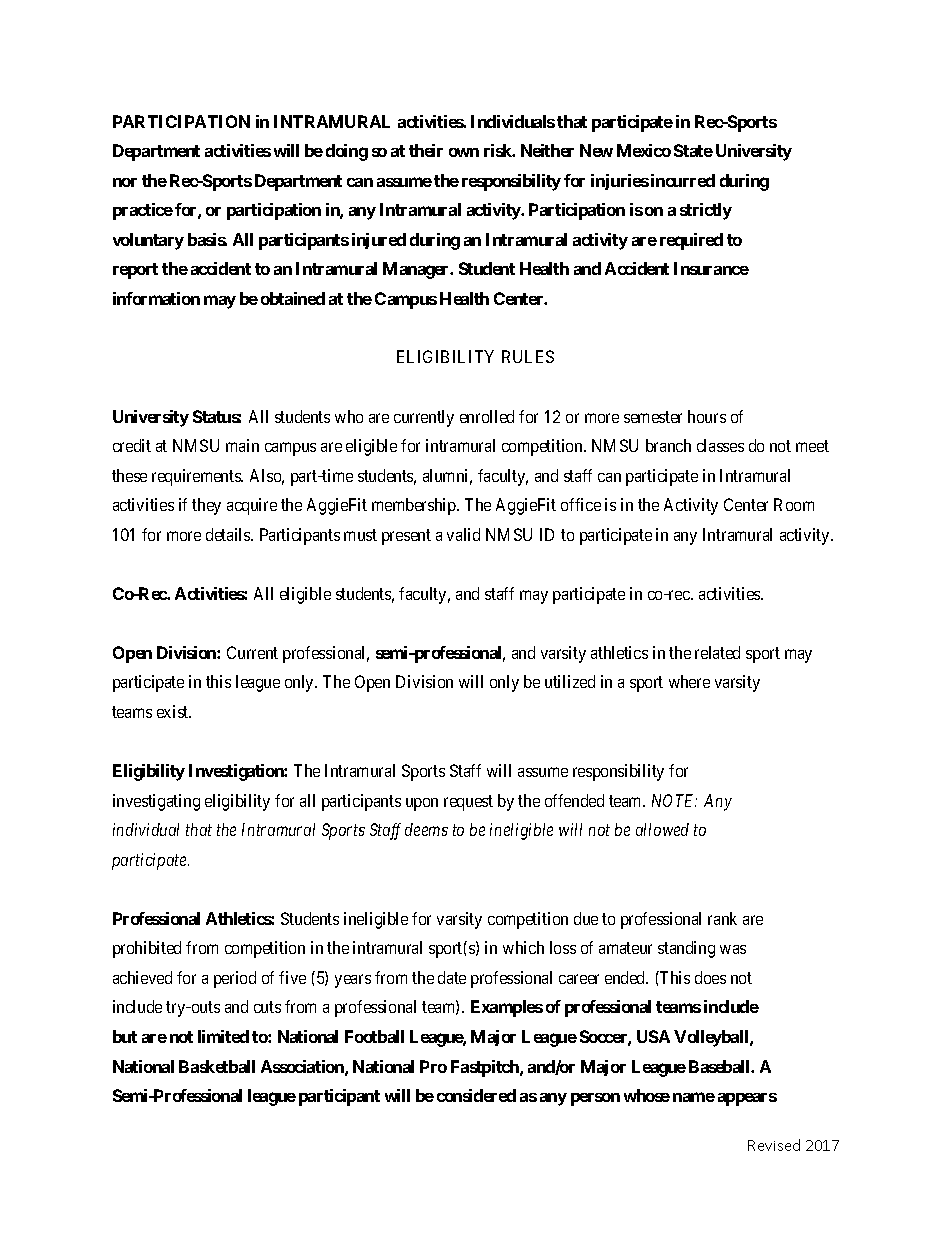  Describe the element at coordinates (674, 800) in the page. I see `NOTE` at that location.
